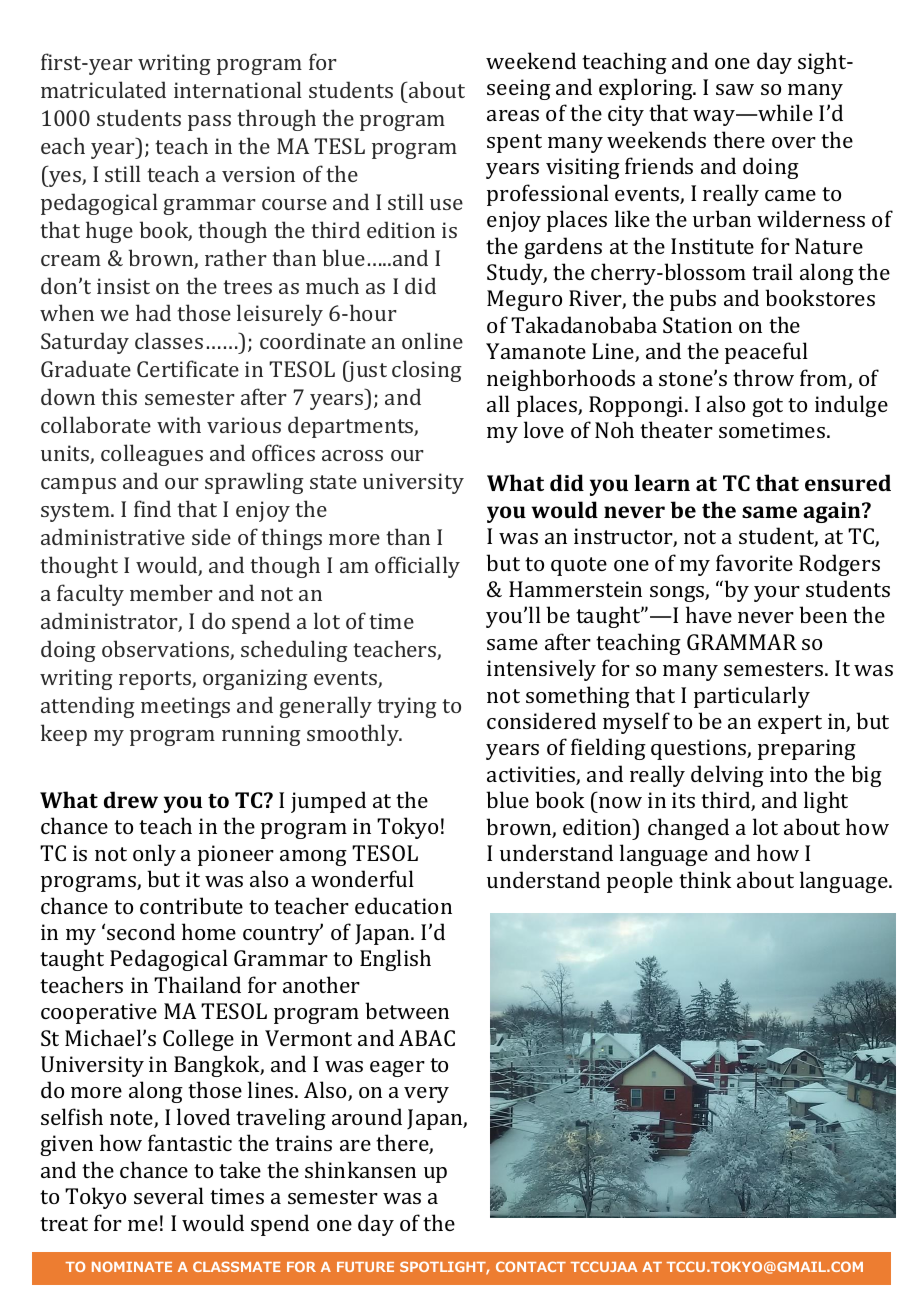  I want to click on trying, so click(407, 707).
